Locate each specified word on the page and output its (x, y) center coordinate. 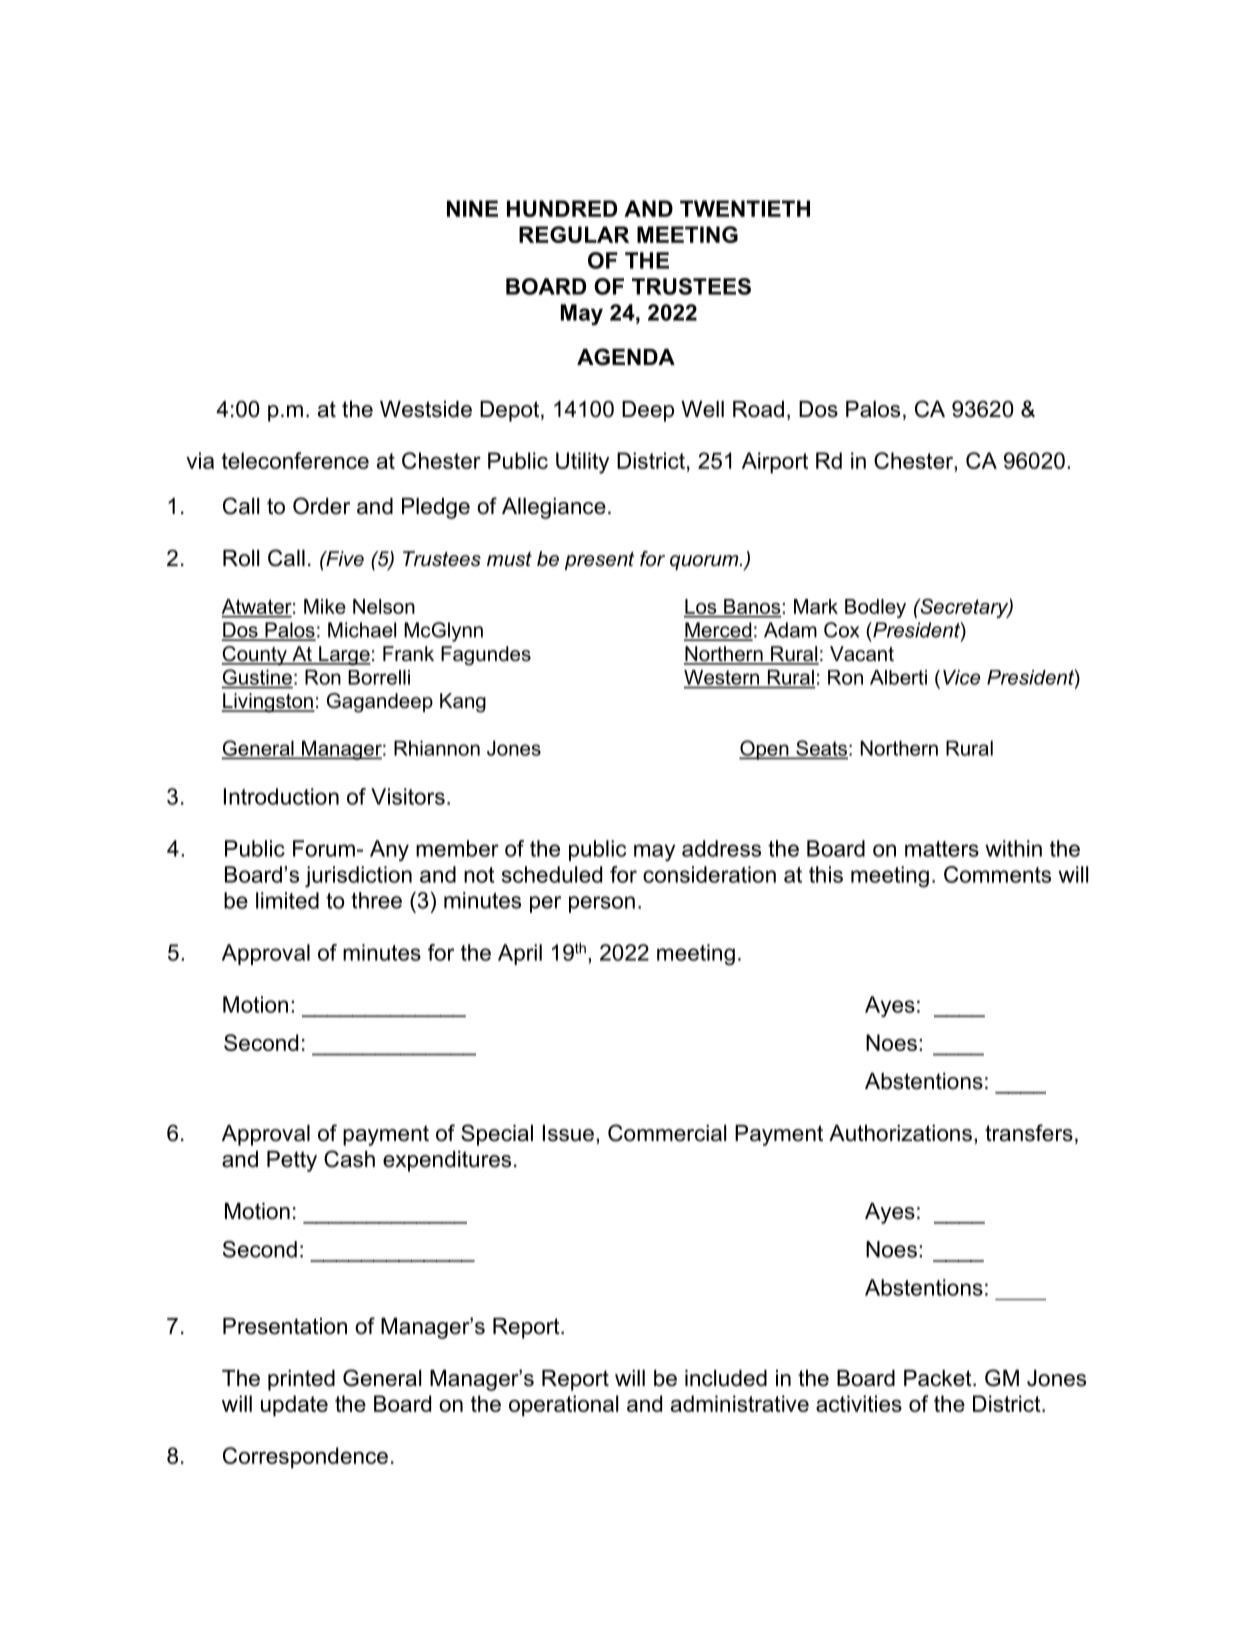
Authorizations (900, 1133)
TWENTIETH (745, 208)
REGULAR (574, 234)
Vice (961, 677)
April (520, 954)
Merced (718, 631)
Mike (325, 606)
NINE (472, 208)
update (294, 1406)
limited (287, 900)
